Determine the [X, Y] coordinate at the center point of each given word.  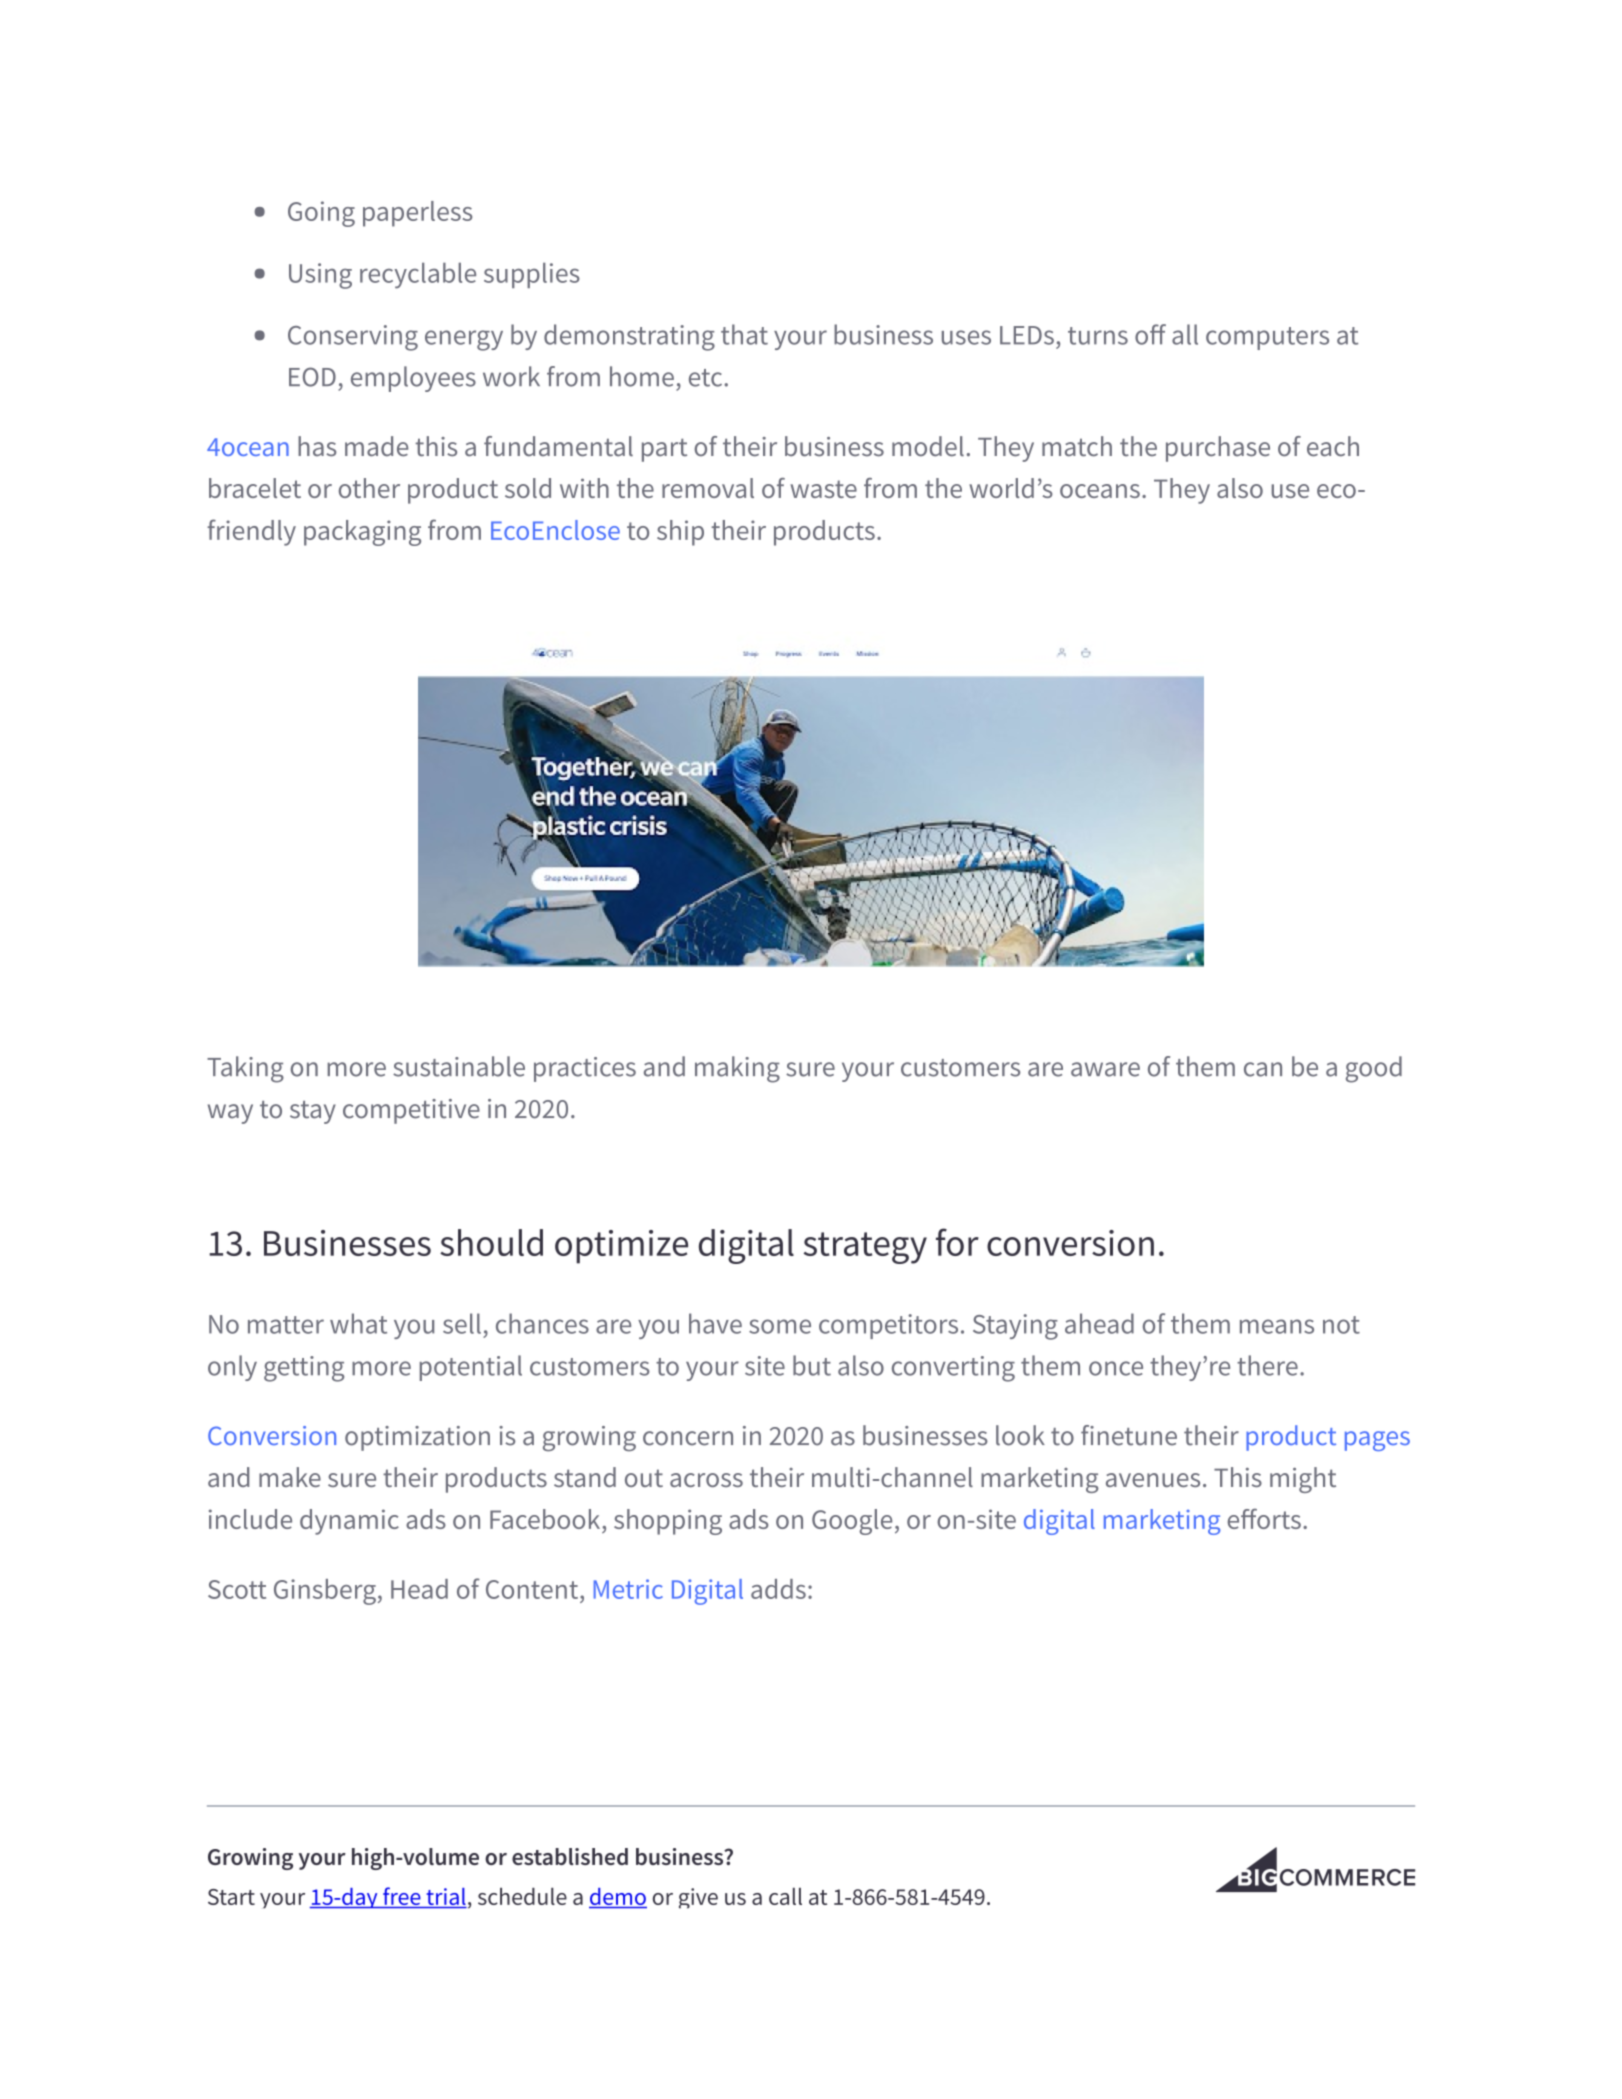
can [1263, 1069]
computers [1267, 338]
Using [320, 276]
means [1277, 1326]
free [402, 1897]
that [744, 334]
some [780, 1326]
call [785, 1896]
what [358, 1323]
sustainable [459, 1066]
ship [680, 533]
